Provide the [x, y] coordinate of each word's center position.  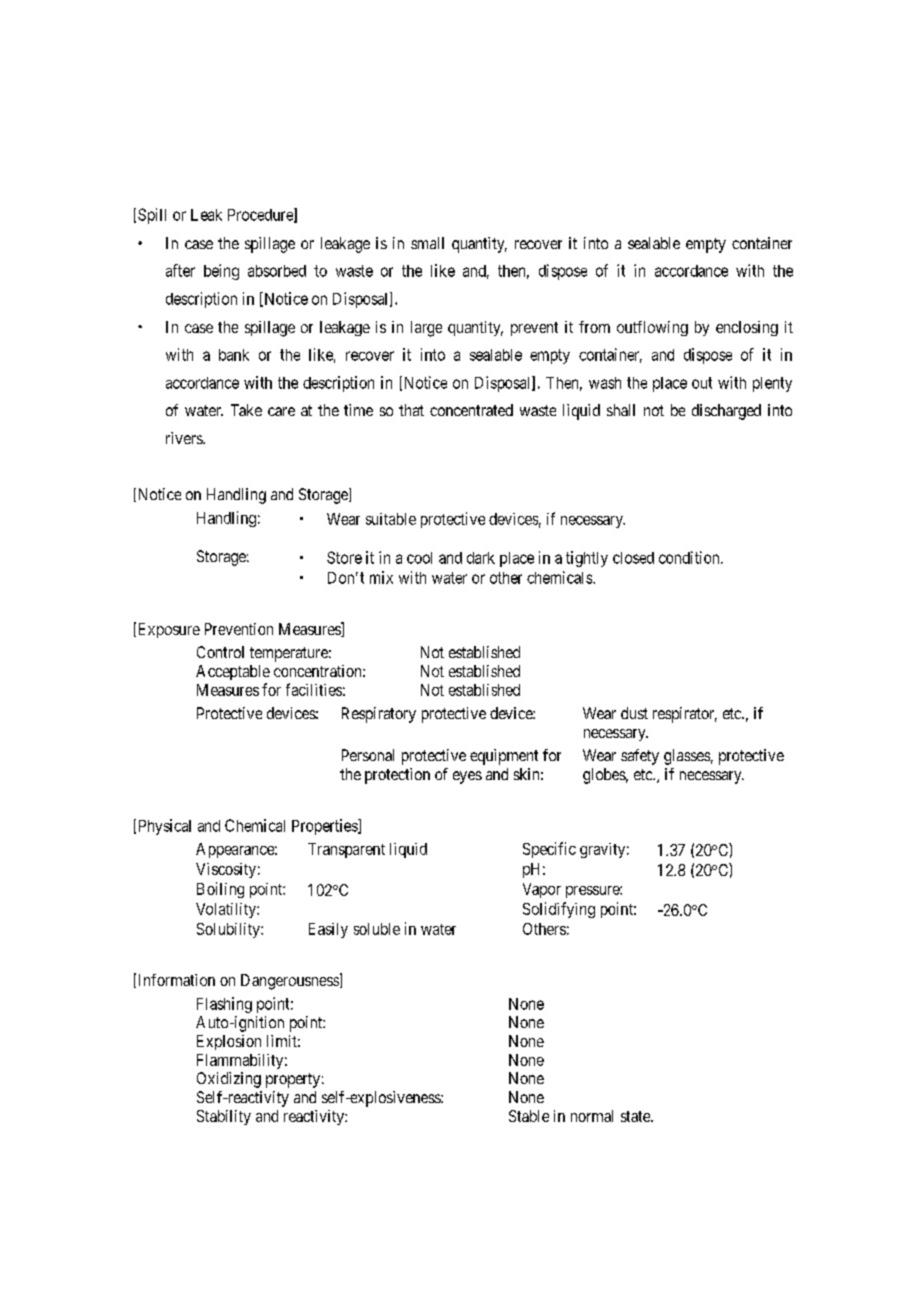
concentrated [471, 410]
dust [634, 713]
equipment [504, 757]
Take [246, 410]
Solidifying [559, 910]
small [427, 243]
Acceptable [233, 672]
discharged [726, 412]
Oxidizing [229, 1080]
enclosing [747, 328]
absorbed [277, 271]
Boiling [220, 890]
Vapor [542, 890]
